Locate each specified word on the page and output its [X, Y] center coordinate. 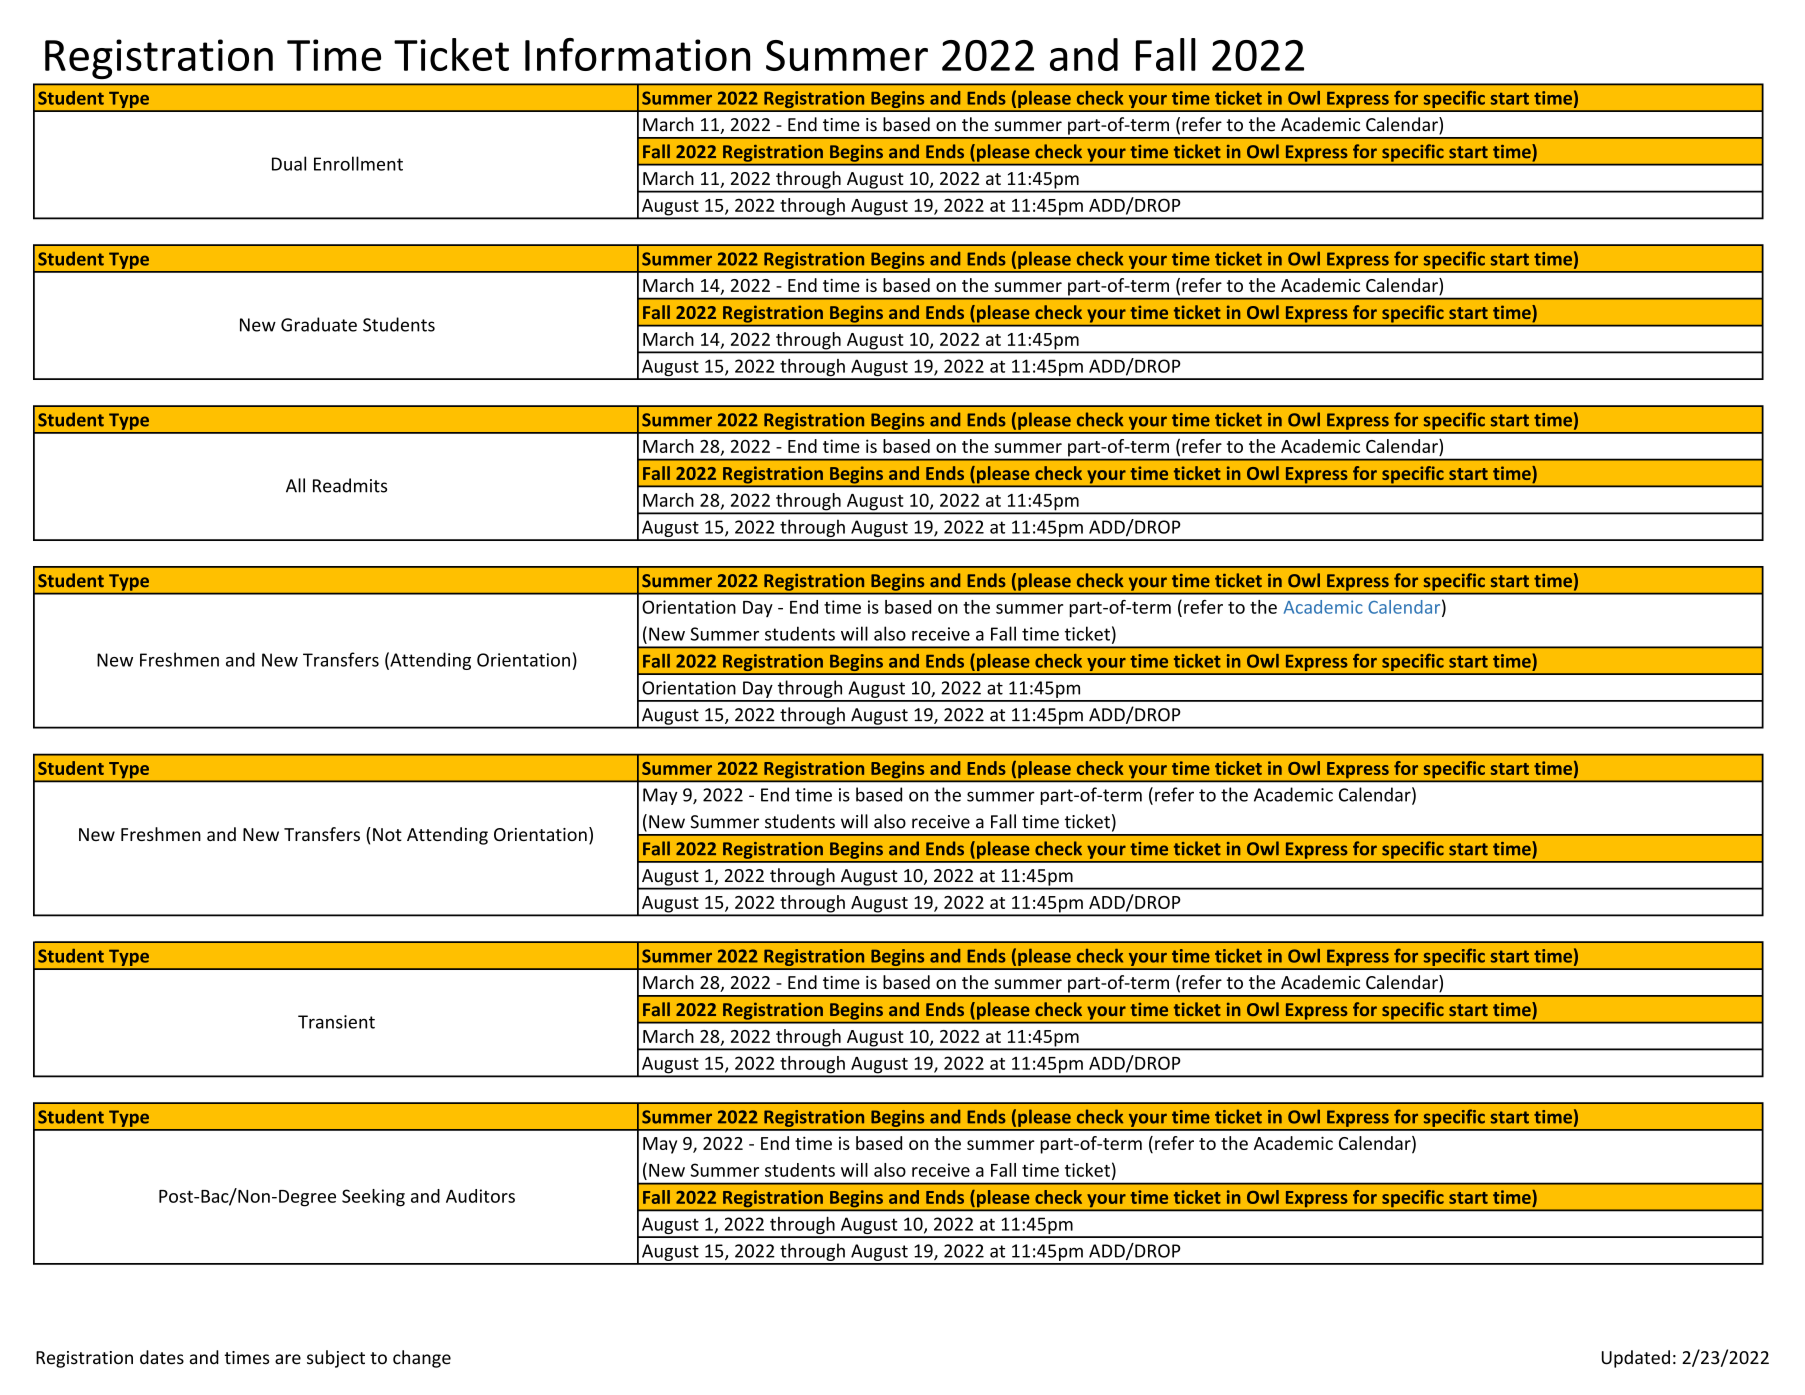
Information [637, 54]
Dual [289, 163]
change [422, 1359]
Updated [1636, 1359]
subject [336, 1359]
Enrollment [358, 163]
